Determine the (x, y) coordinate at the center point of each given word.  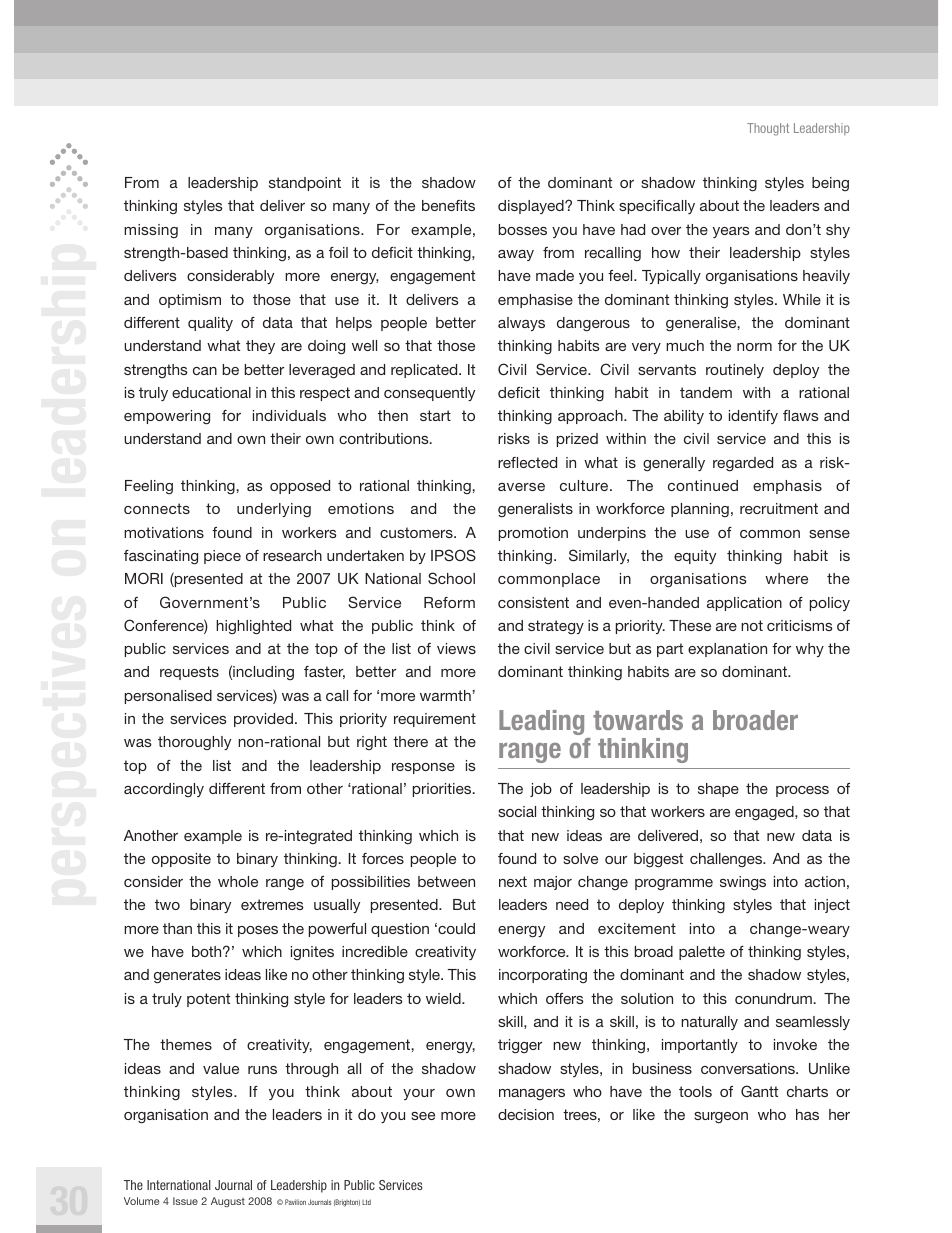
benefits (448, 205)
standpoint (305, 184)
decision (526, 1114)
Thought (768, 129)
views (456, 648)
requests (189, 673)
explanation (727, 650)
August (228, 1202)
